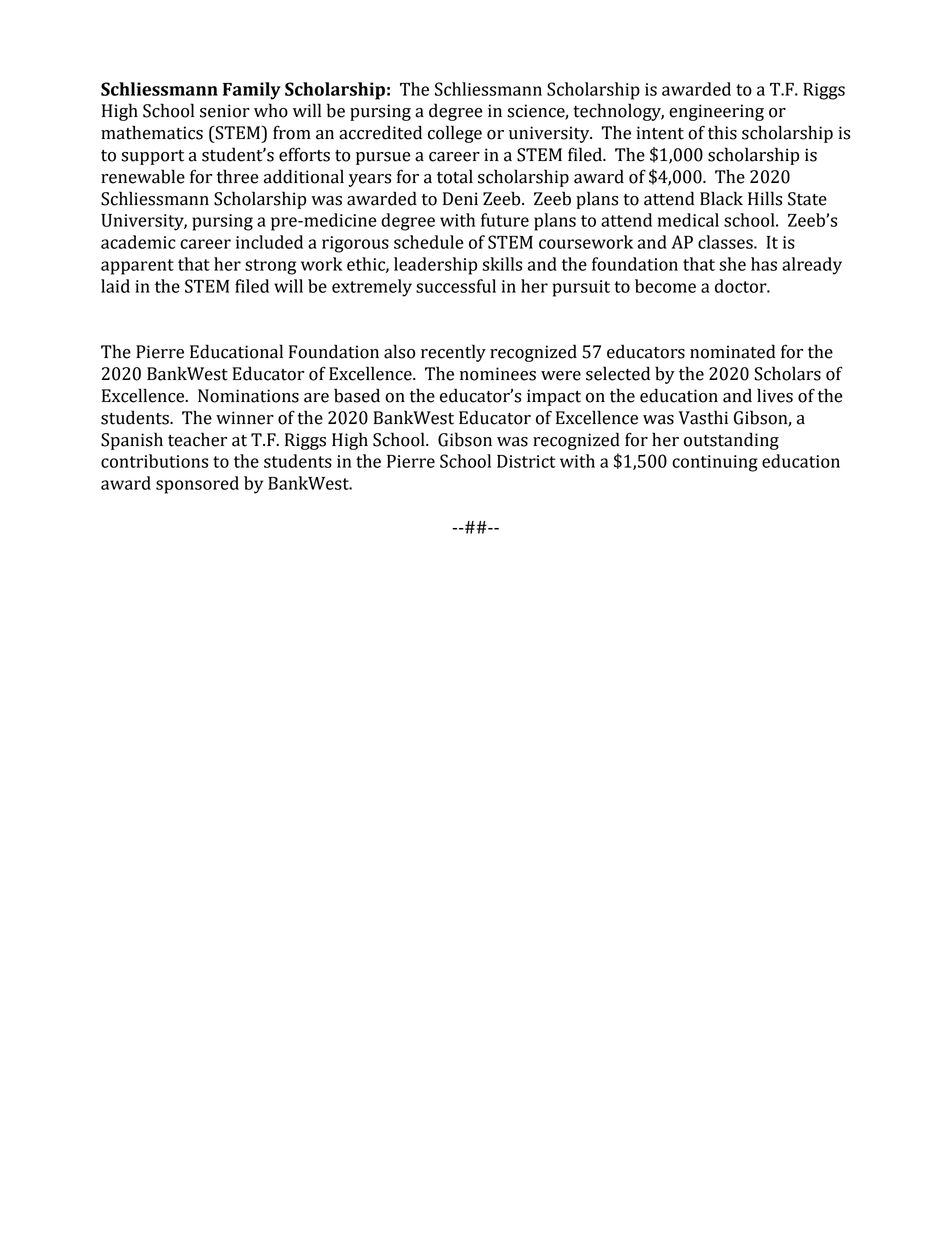  I want to click on engineering, so click(716, 112).
